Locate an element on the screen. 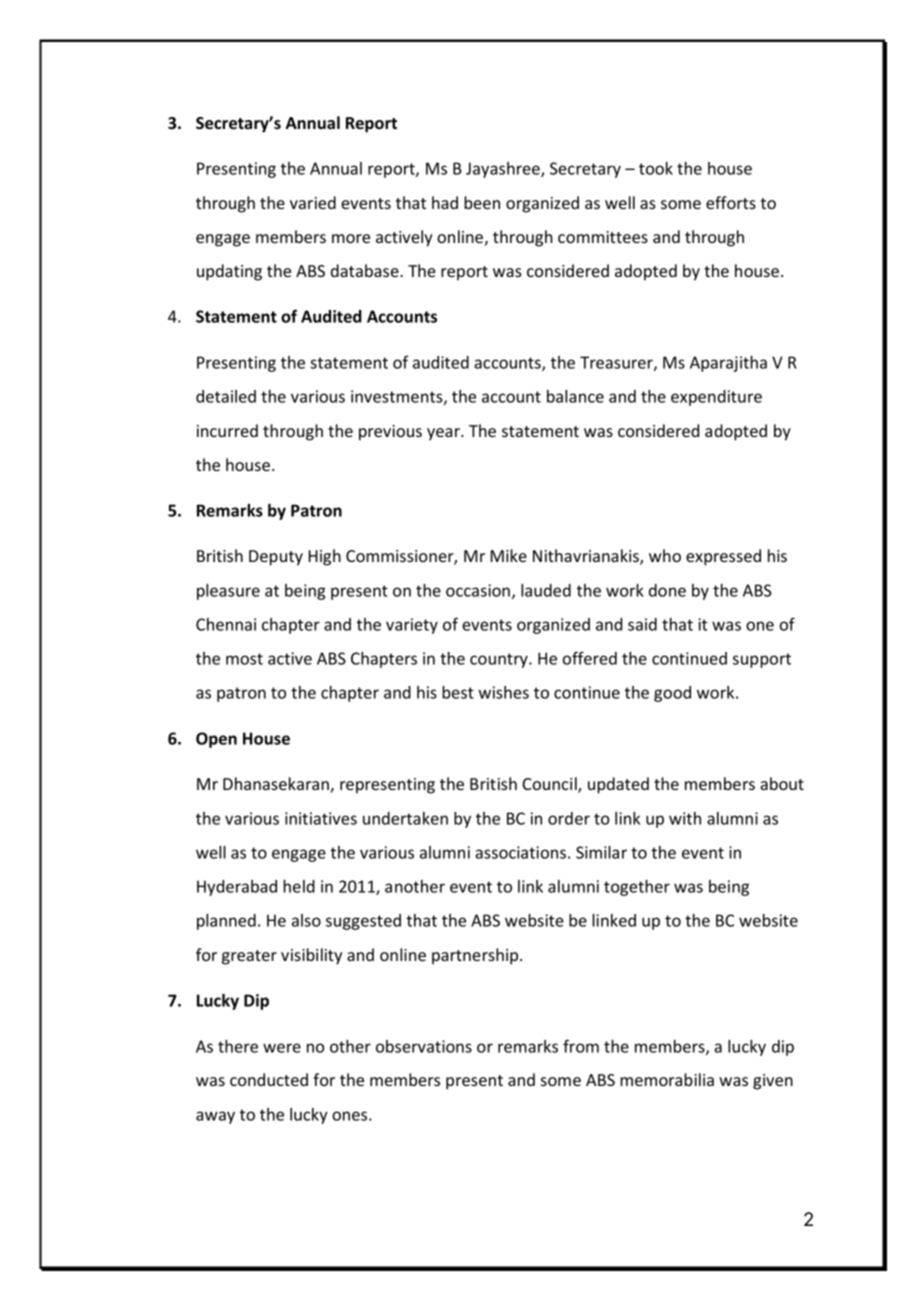 The image size is (924, 1308). year is located at coordinates (444, 434).
